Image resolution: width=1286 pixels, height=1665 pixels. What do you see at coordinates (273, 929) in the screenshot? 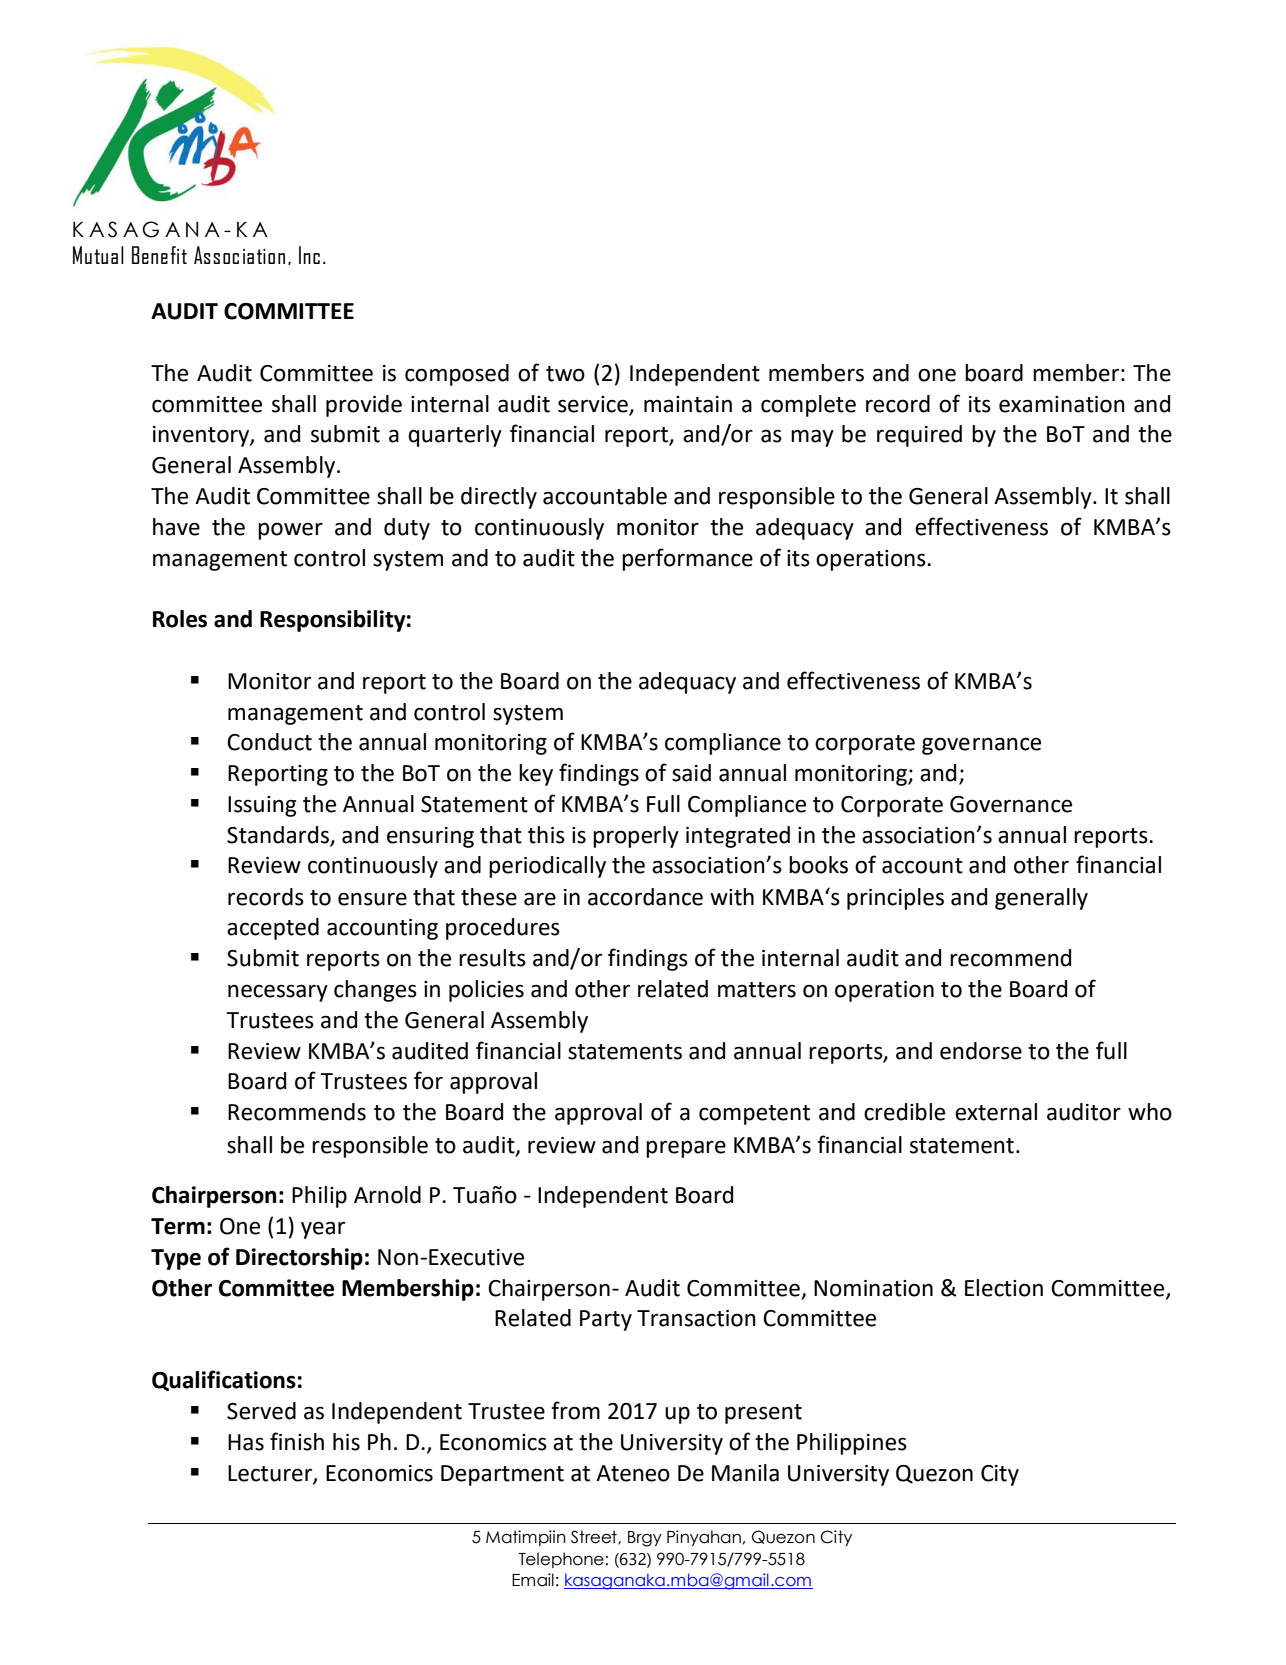
I see `accepted` at bounding box center [273, 929].
